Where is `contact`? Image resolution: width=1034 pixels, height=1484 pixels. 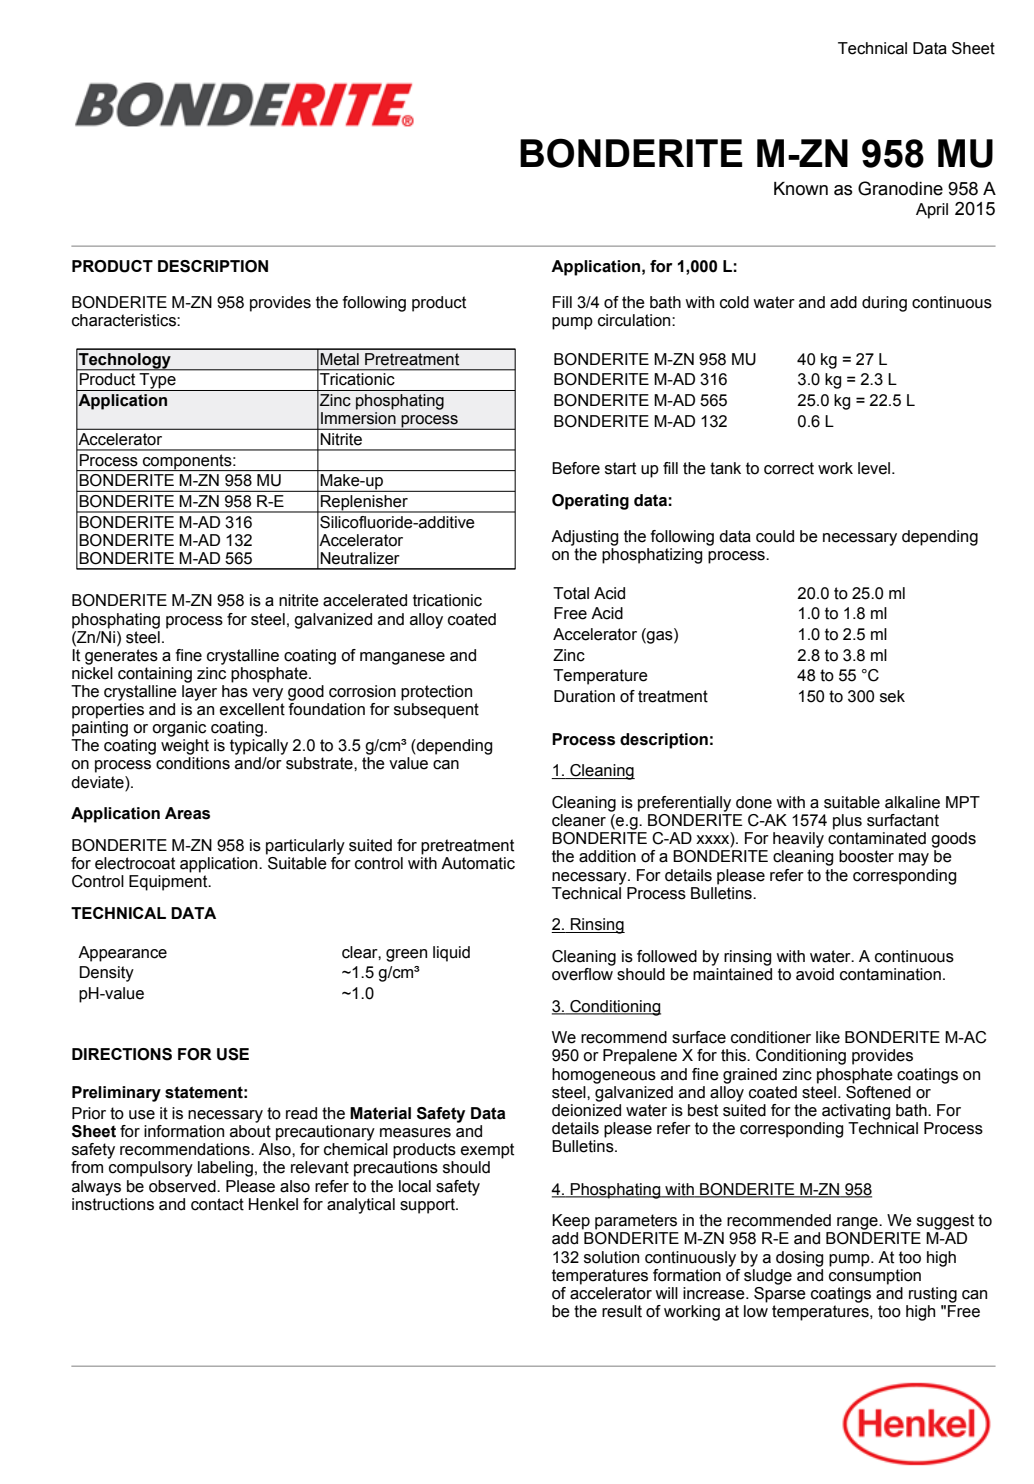 contact is located at coordinates (217, 1204).
